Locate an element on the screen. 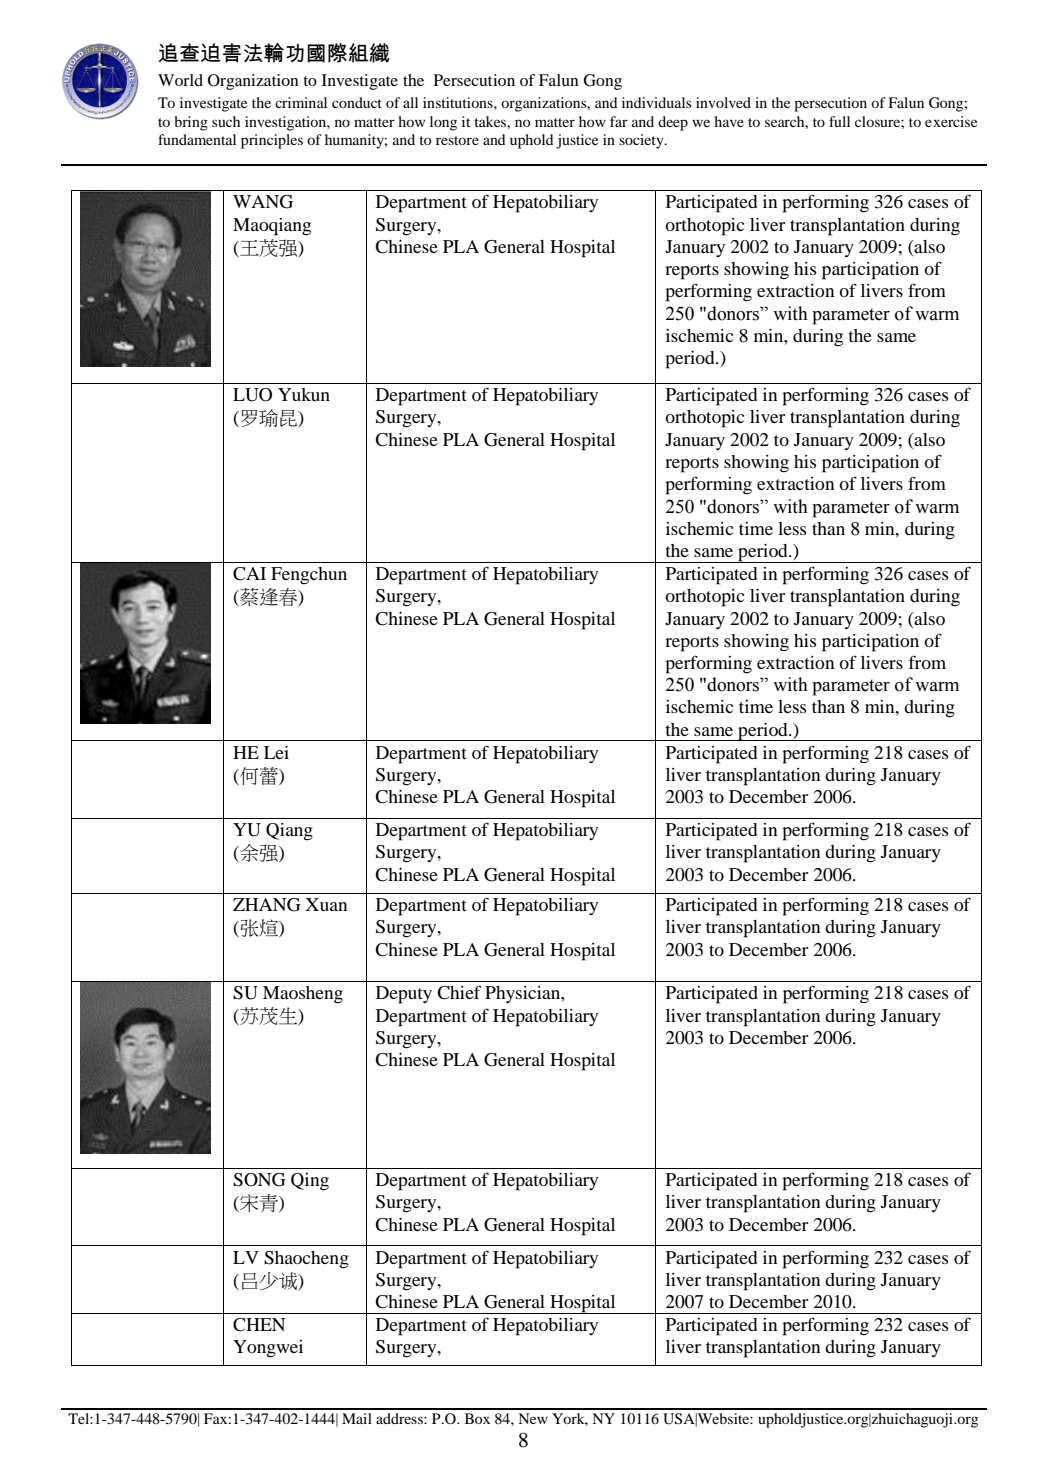  principles is located at coordinates (272, 141).
